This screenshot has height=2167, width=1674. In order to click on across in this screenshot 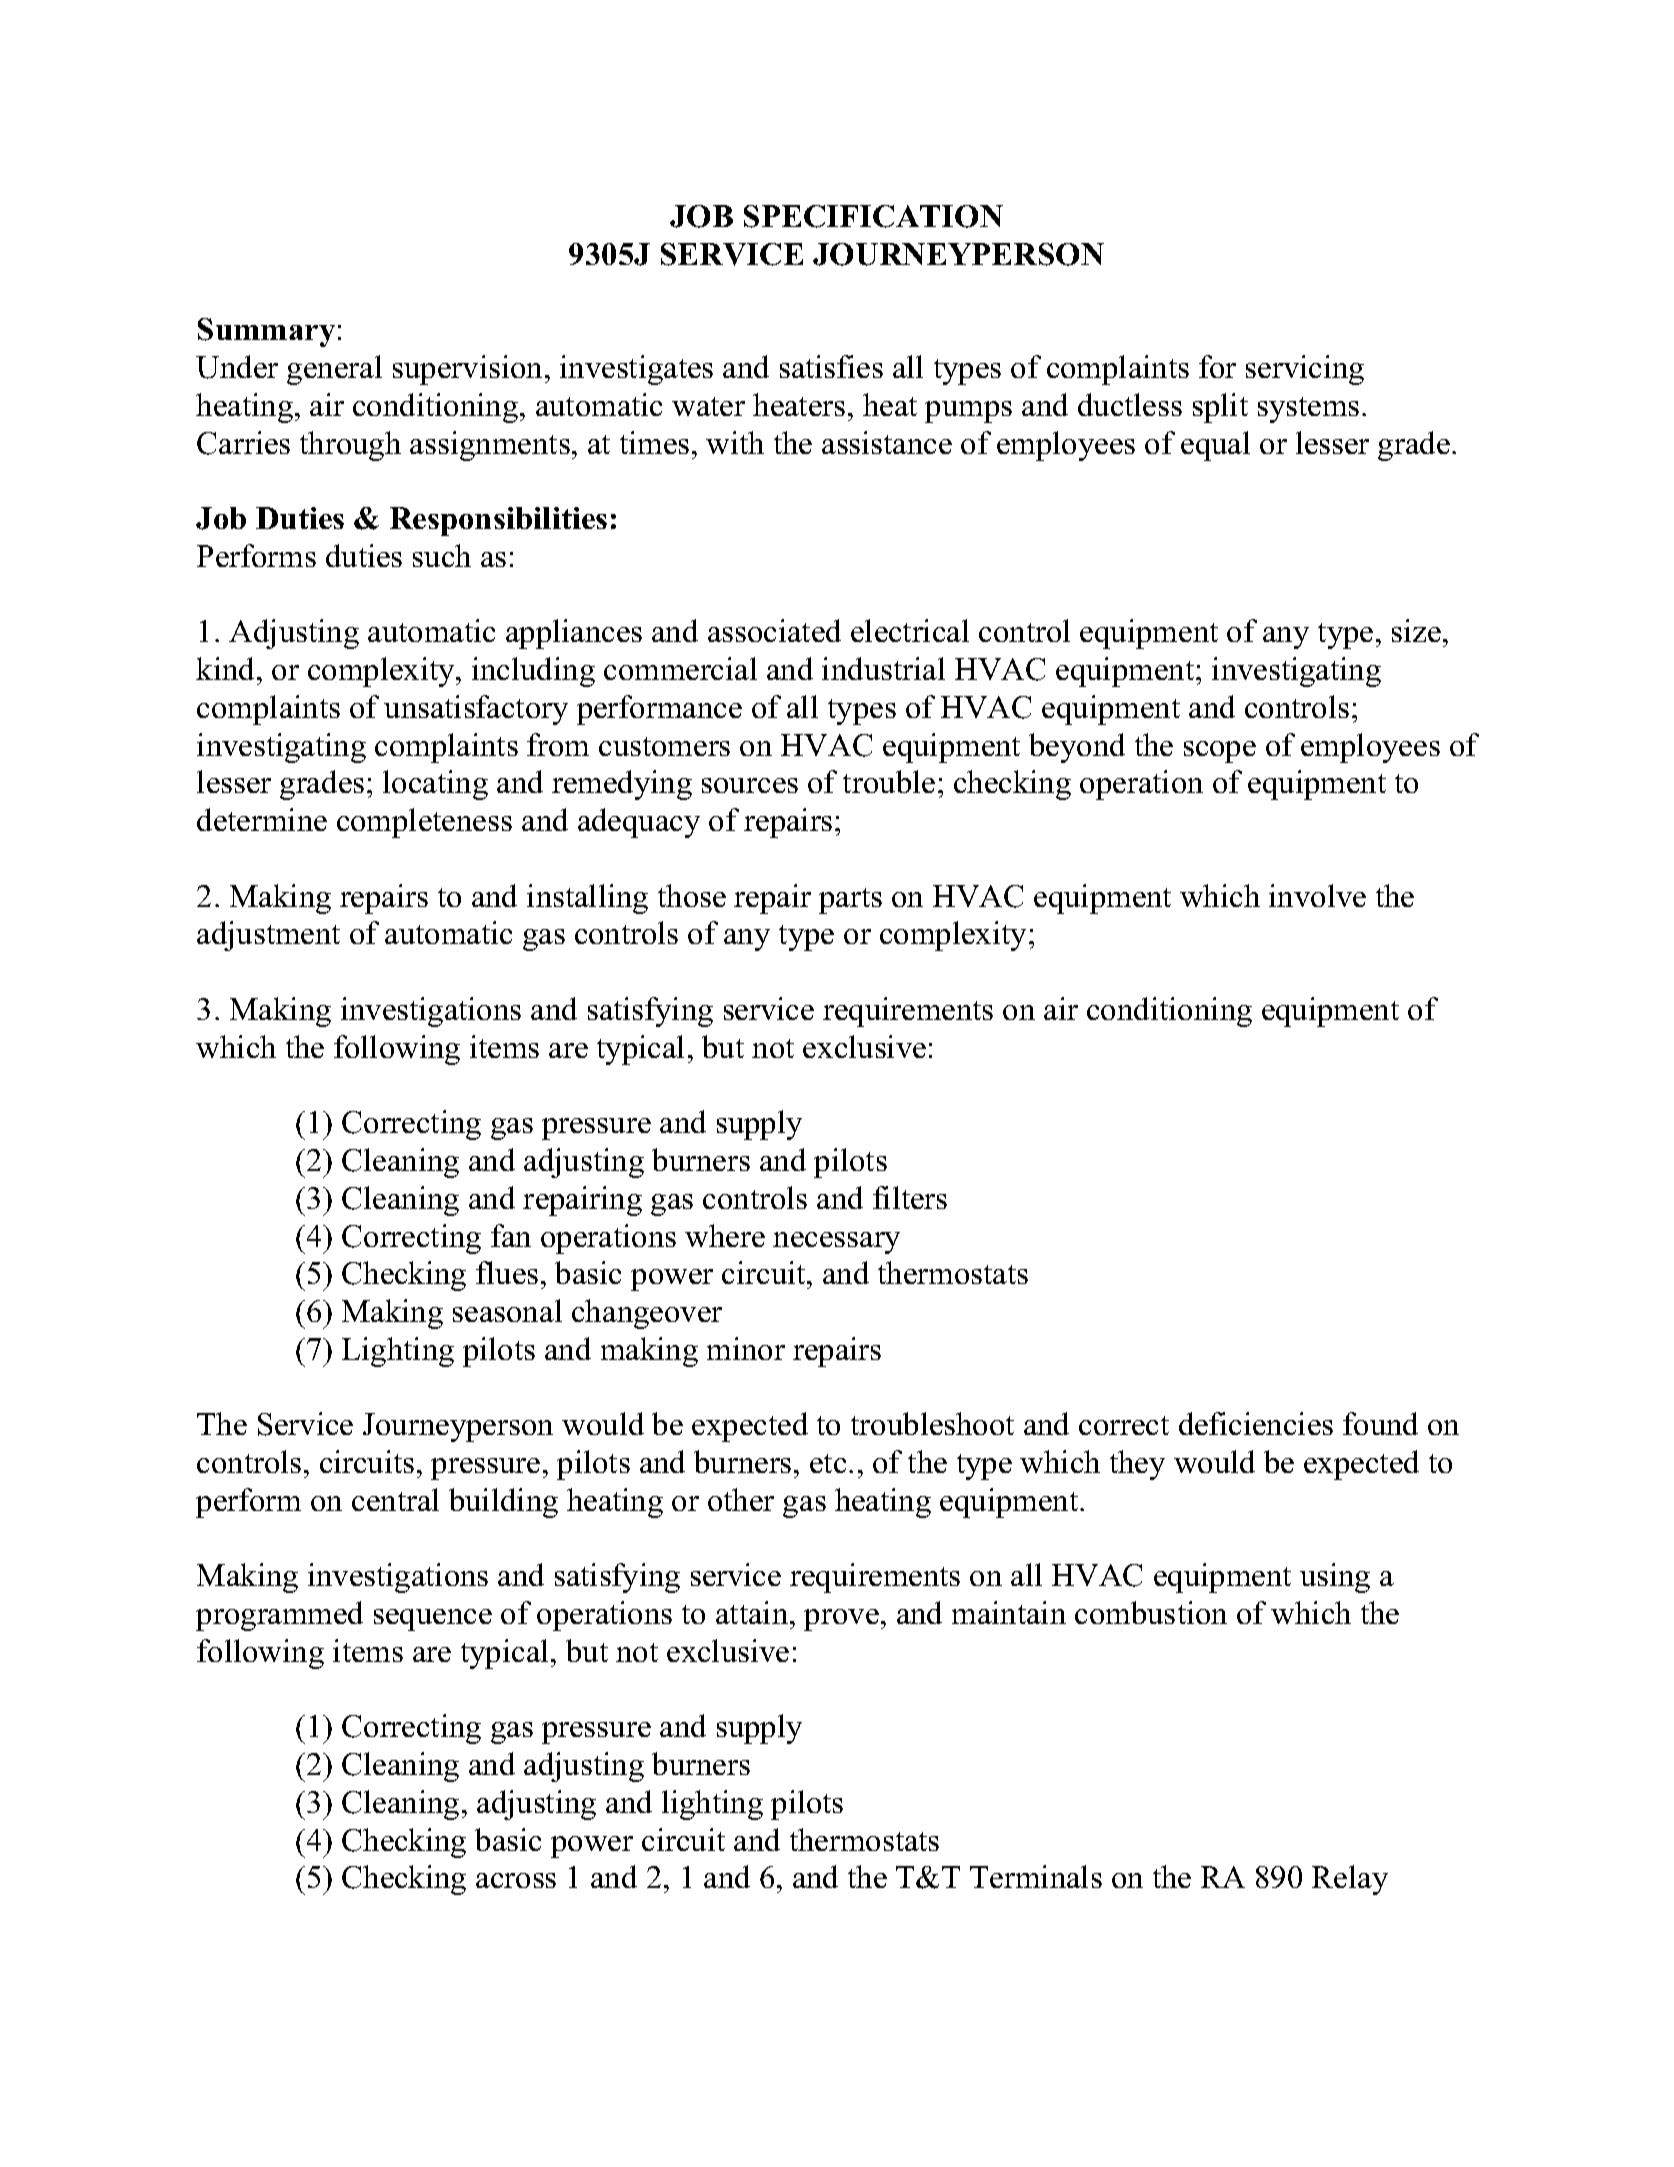, I will do `click(516, 1880)`.
